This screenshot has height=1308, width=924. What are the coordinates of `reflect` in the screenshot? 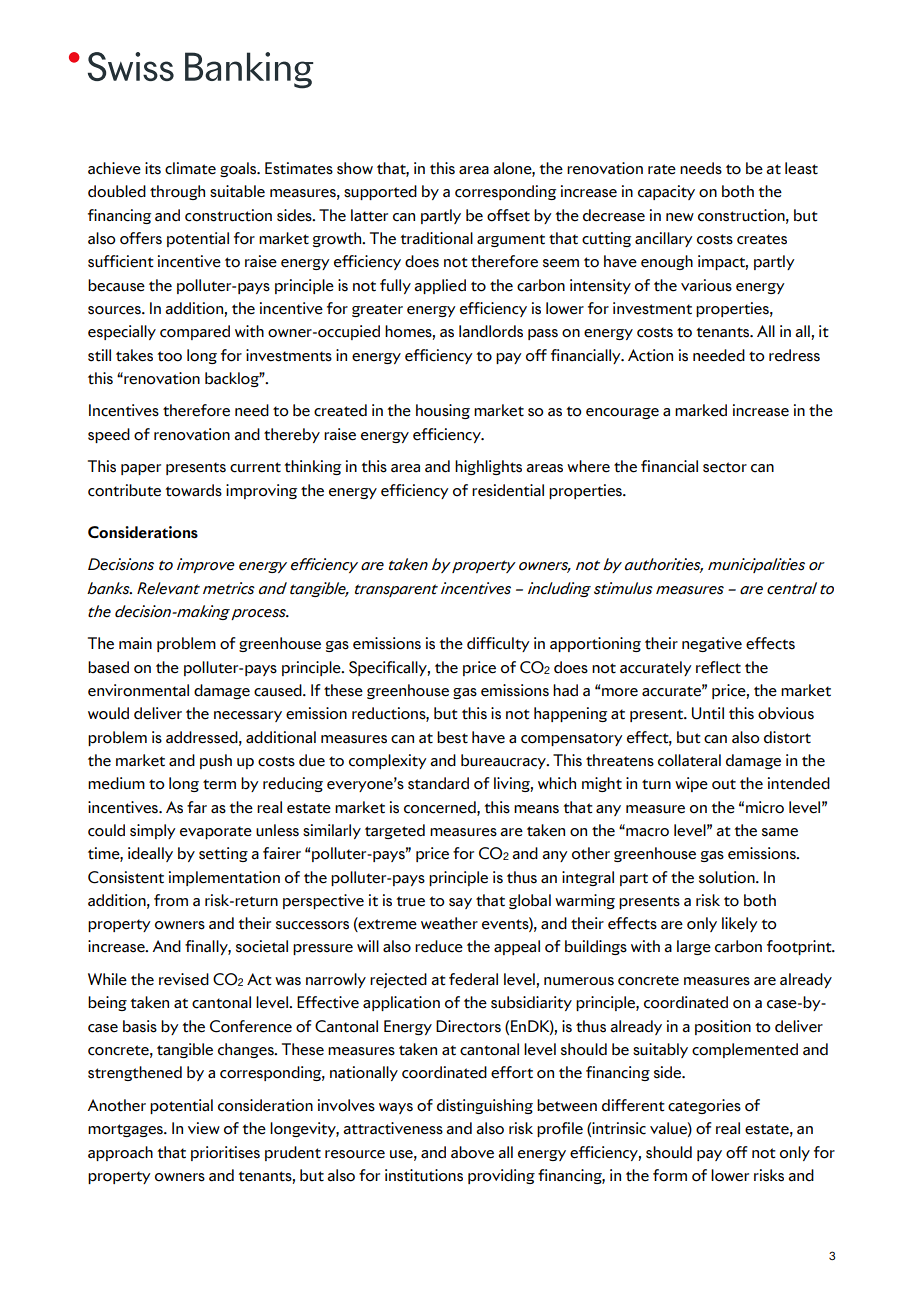 It's located at (718, 667).
